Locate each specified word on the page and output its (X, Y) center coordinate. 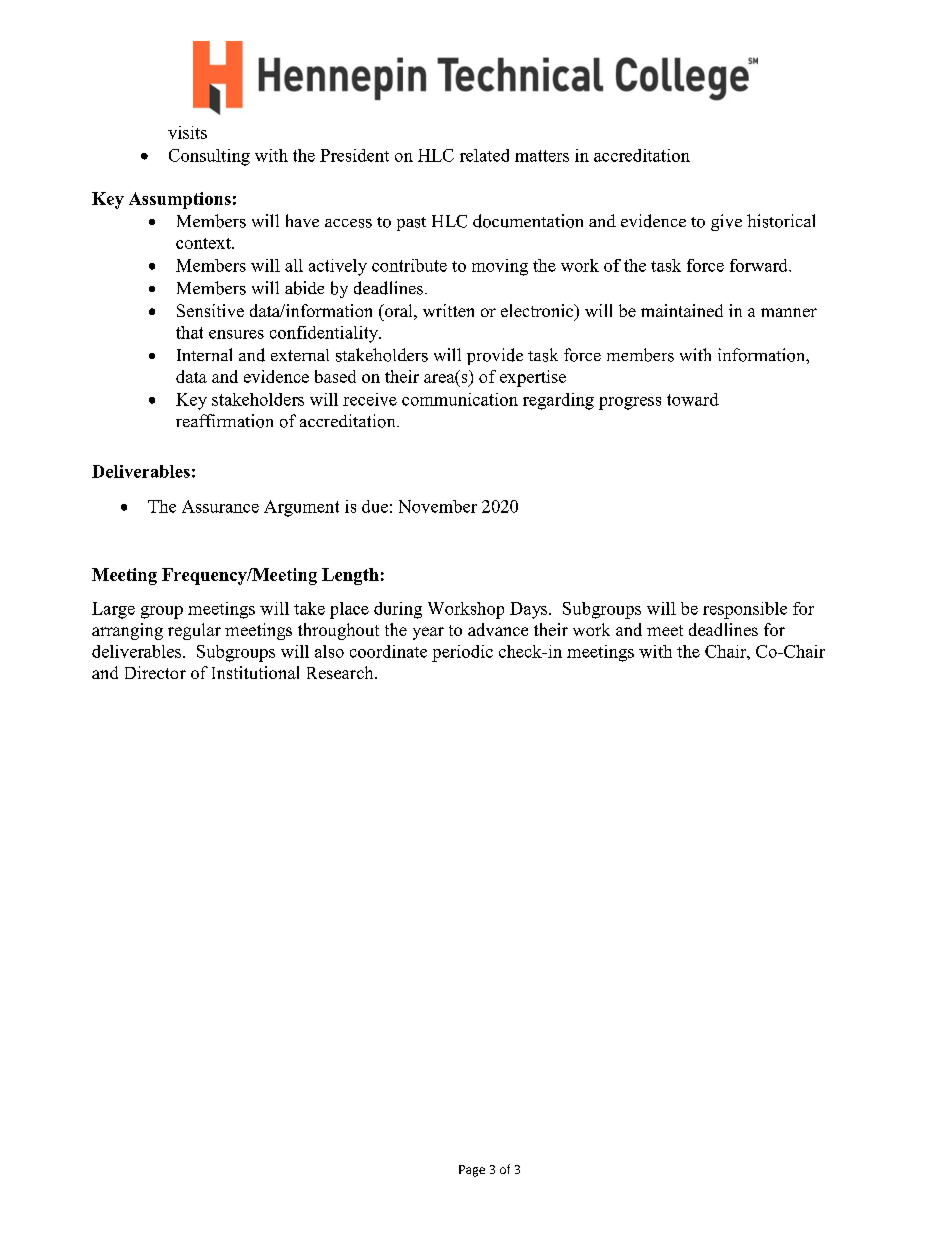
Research (341, 672)
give (726, 222)
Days (530, 610)
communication (460, 399)
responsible (745, 610)
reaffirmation (224, 421)
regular (194, 631)
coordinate (388, 651)
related (484, 155)
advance (498, 629)
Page (472, 1171)
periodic (462, 653)
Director (155, 672)
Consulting (209, 157)
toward (693, 399)
